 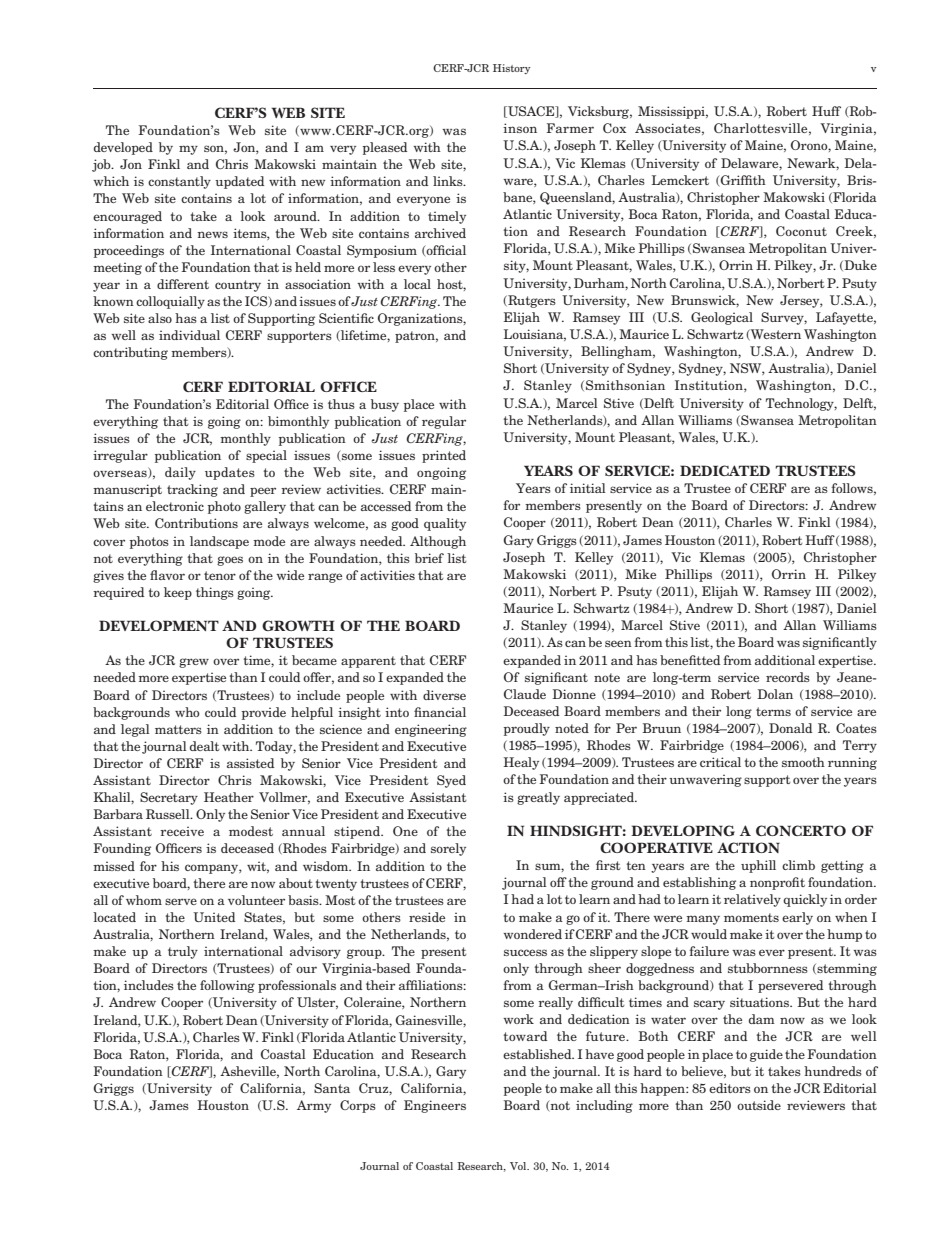 I want to click on Griffith, so click(x=742, y=181).
